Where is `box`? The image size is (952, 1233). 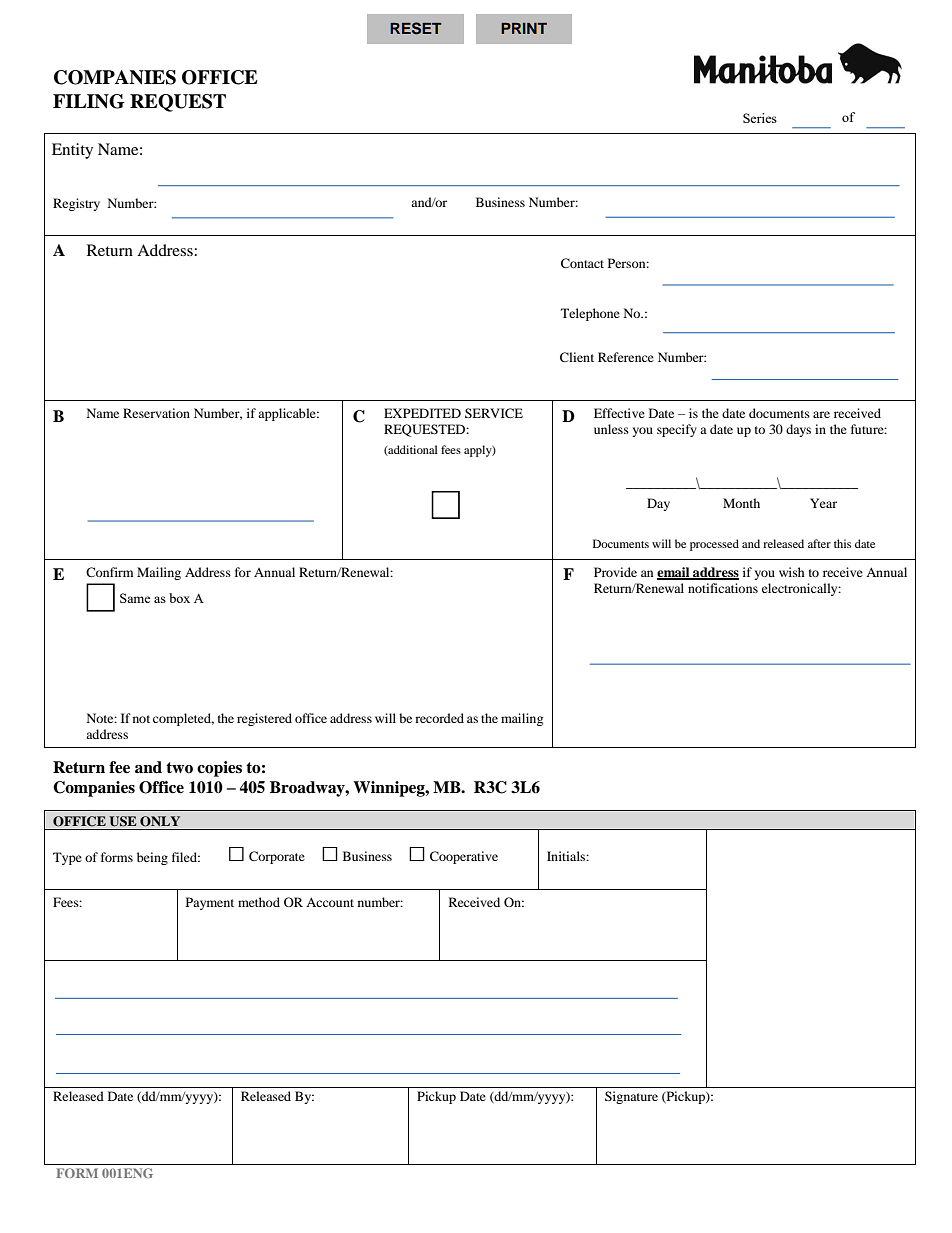
box is located at coordinates (179, 598).
